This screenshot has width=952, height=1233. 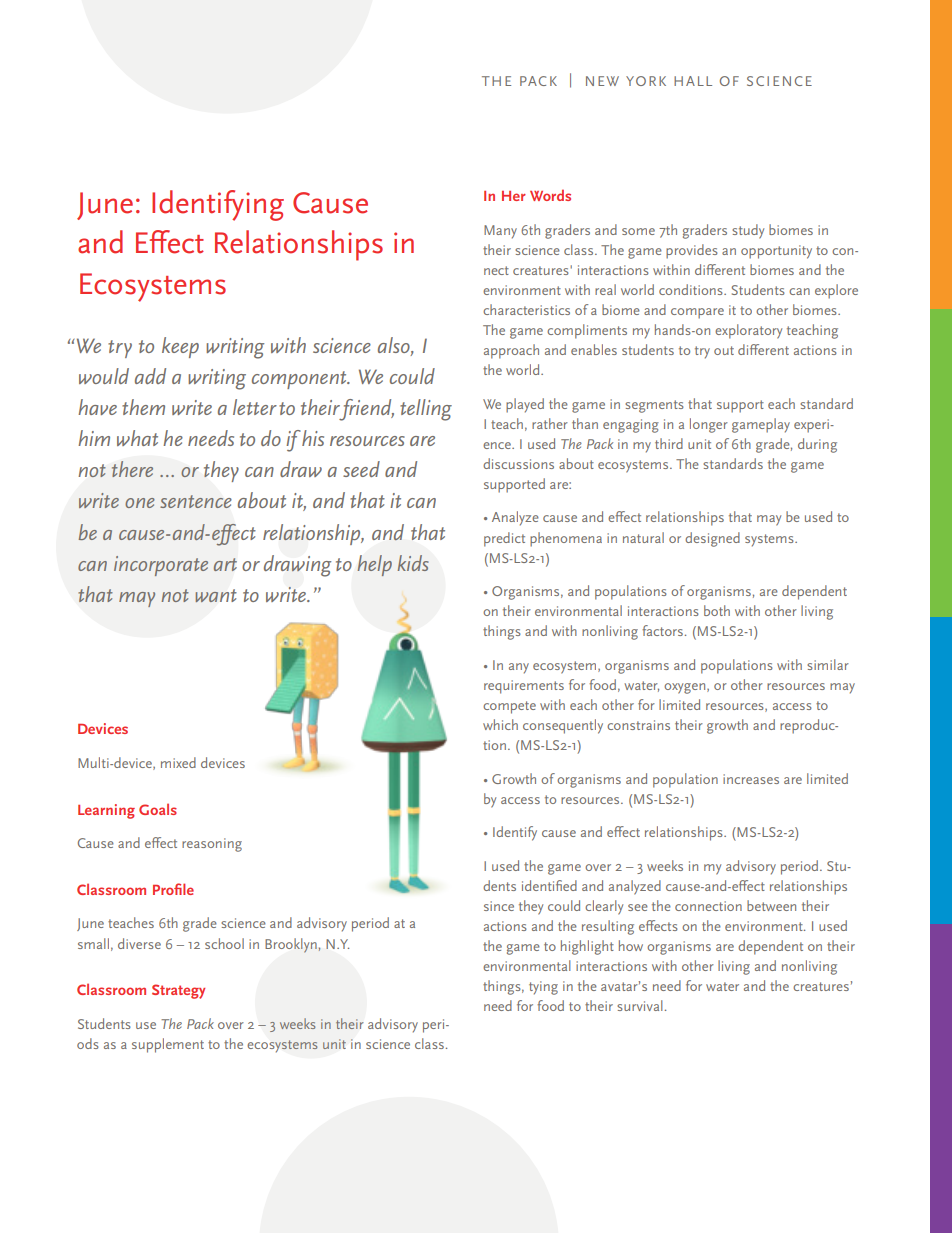 I want to click on survival, so click(x=640, y=1005).
